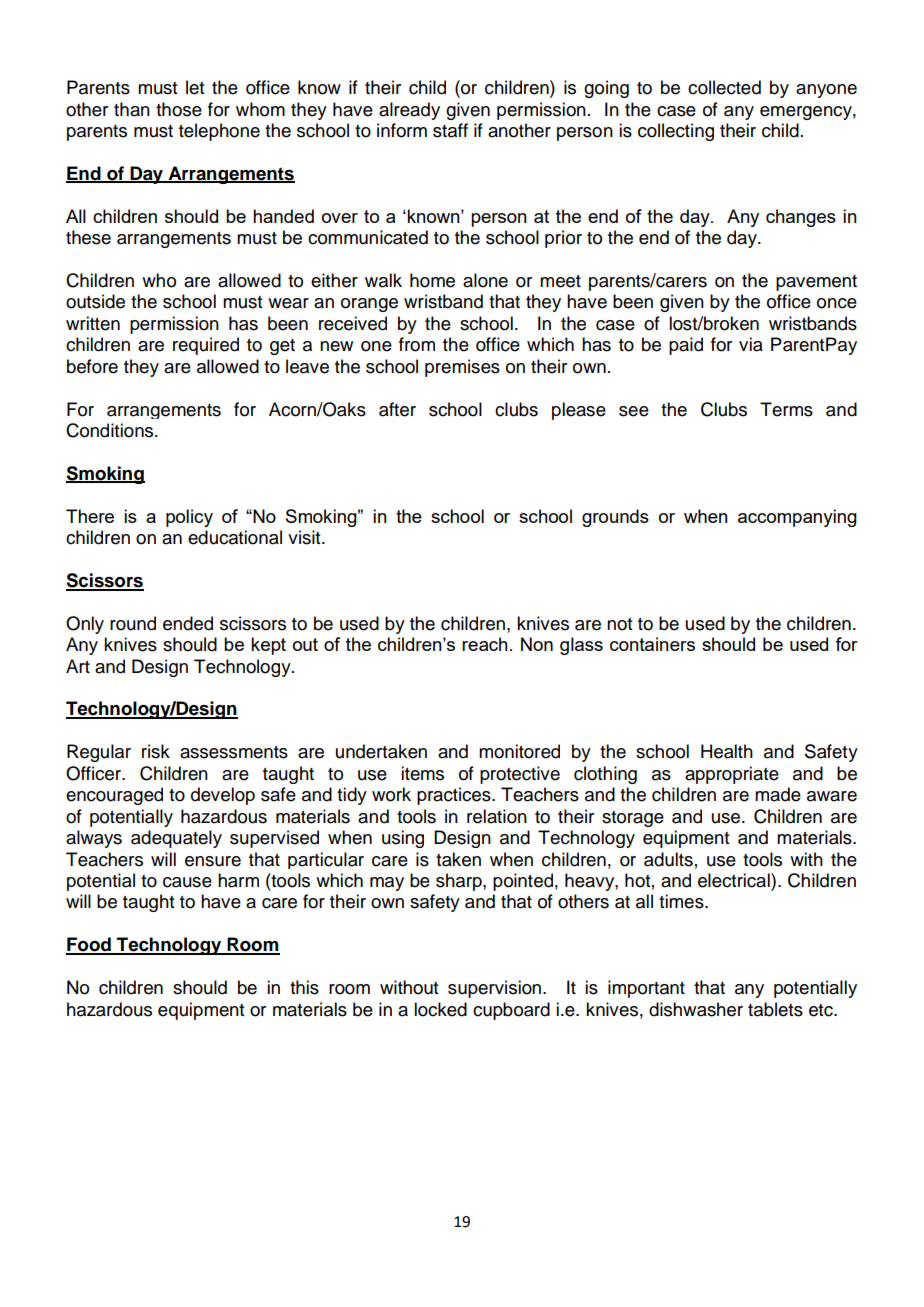 This image has height=1307, width=924. I want to click on premises, so click(462, 368).
